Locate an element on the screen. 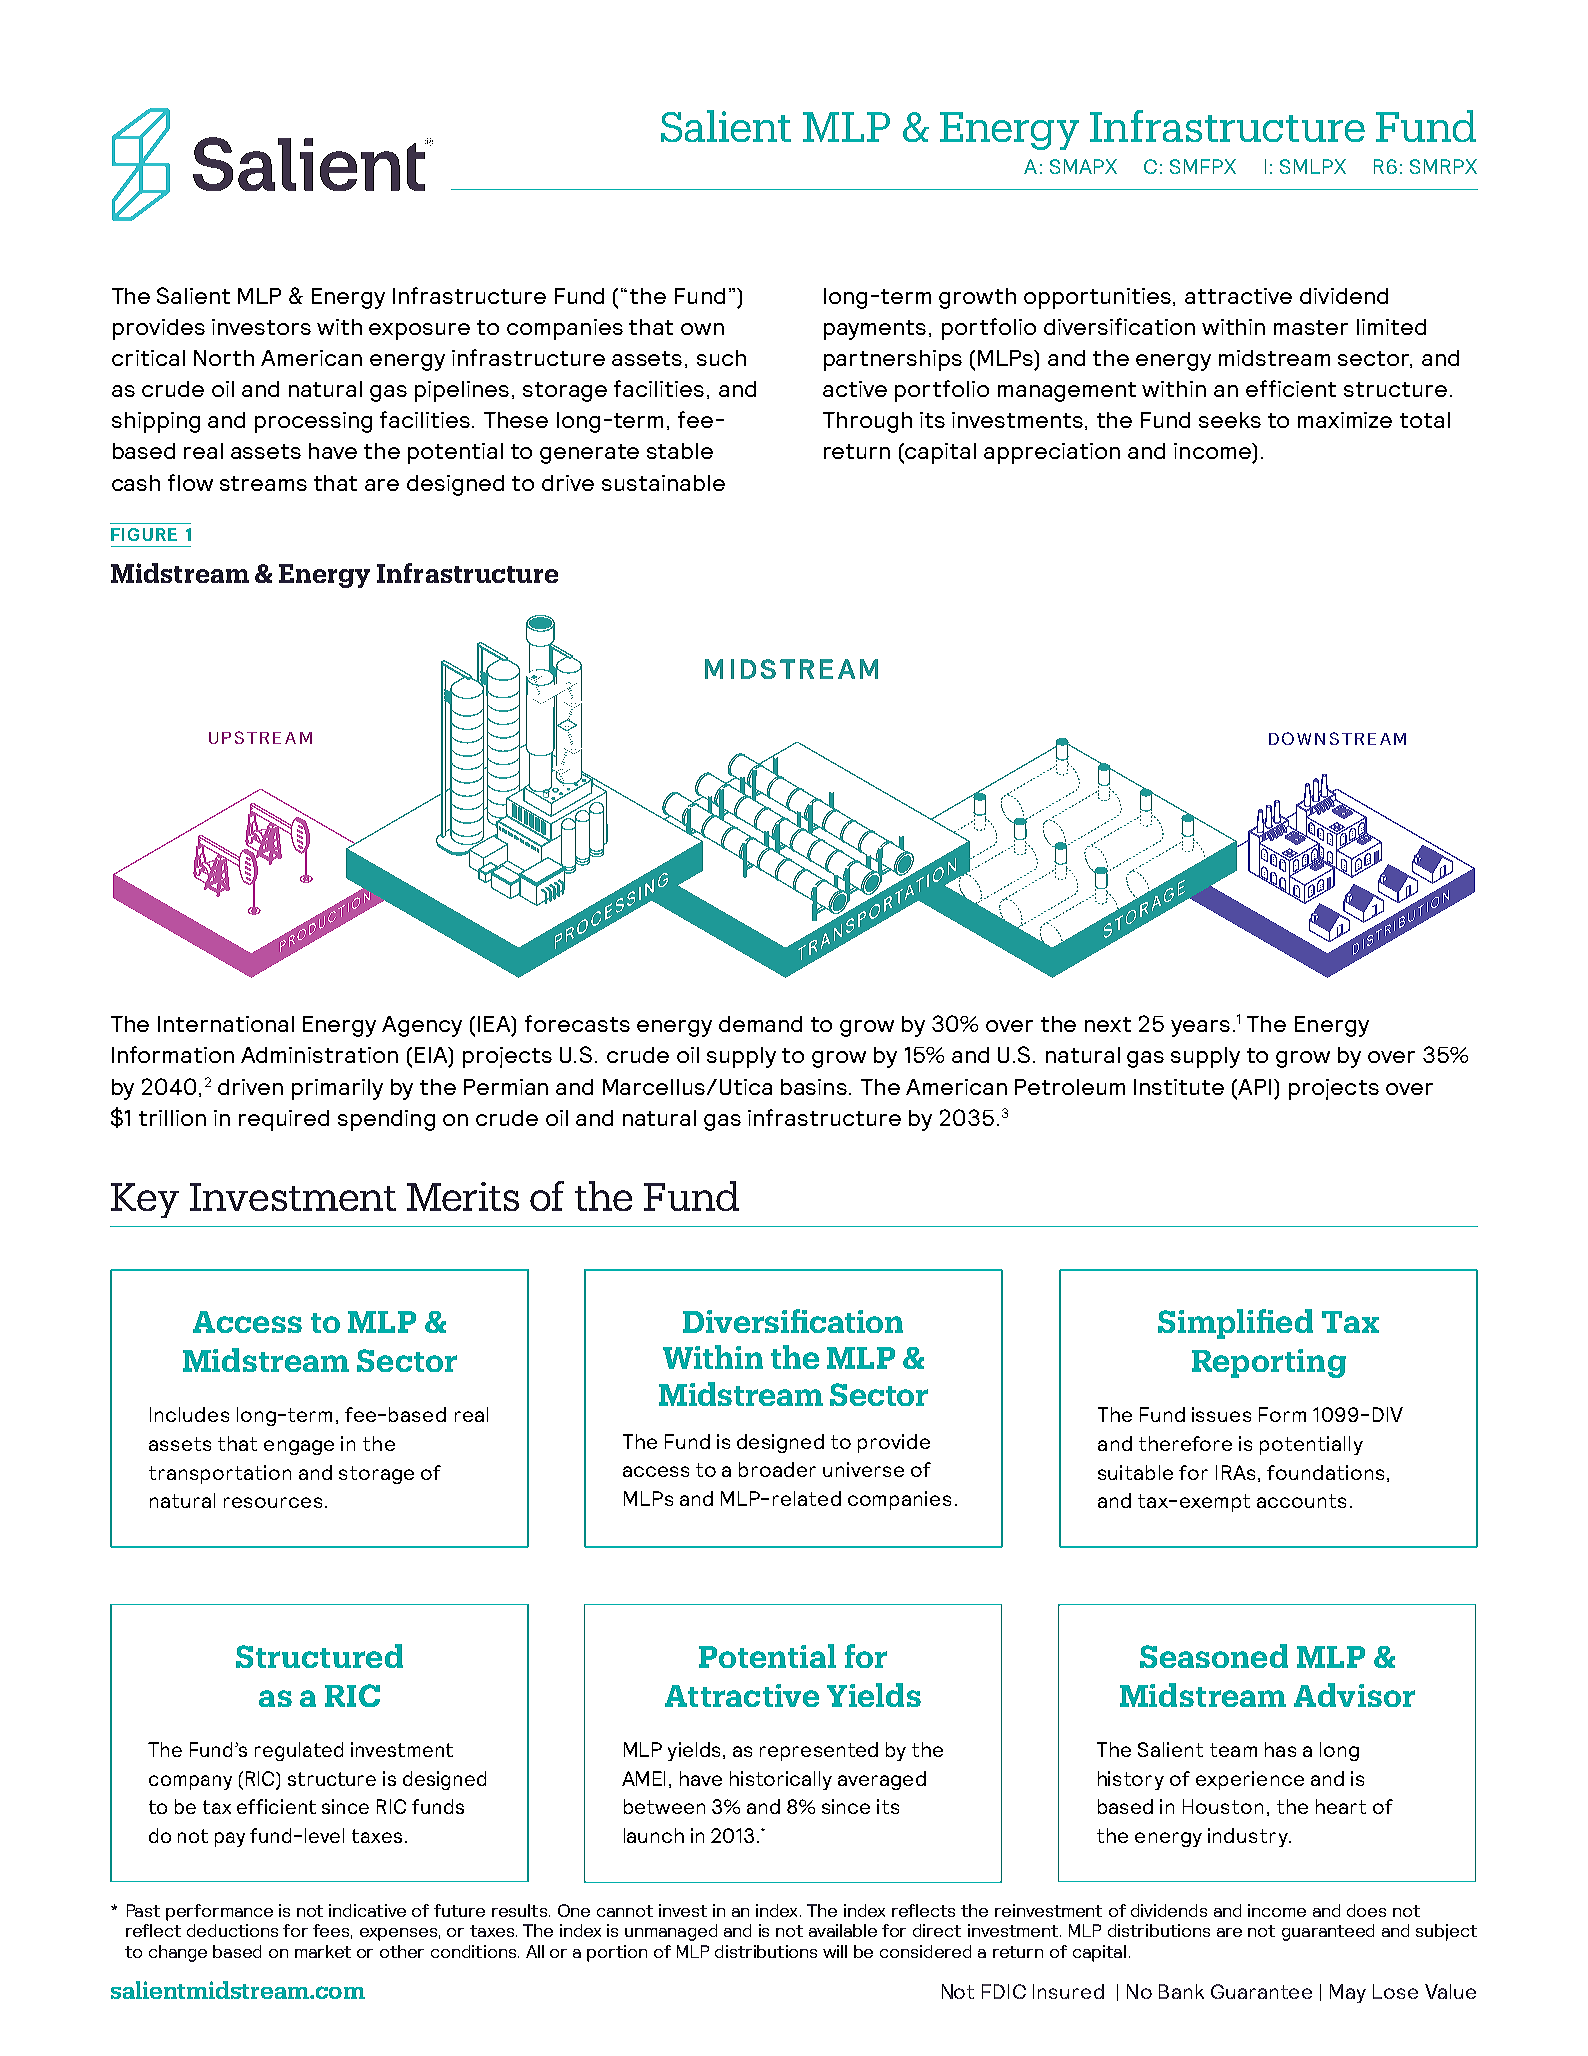 The height and width of the screenshot is (2056, 1588). UPSTREAM is located at coordinates (260, 737).
